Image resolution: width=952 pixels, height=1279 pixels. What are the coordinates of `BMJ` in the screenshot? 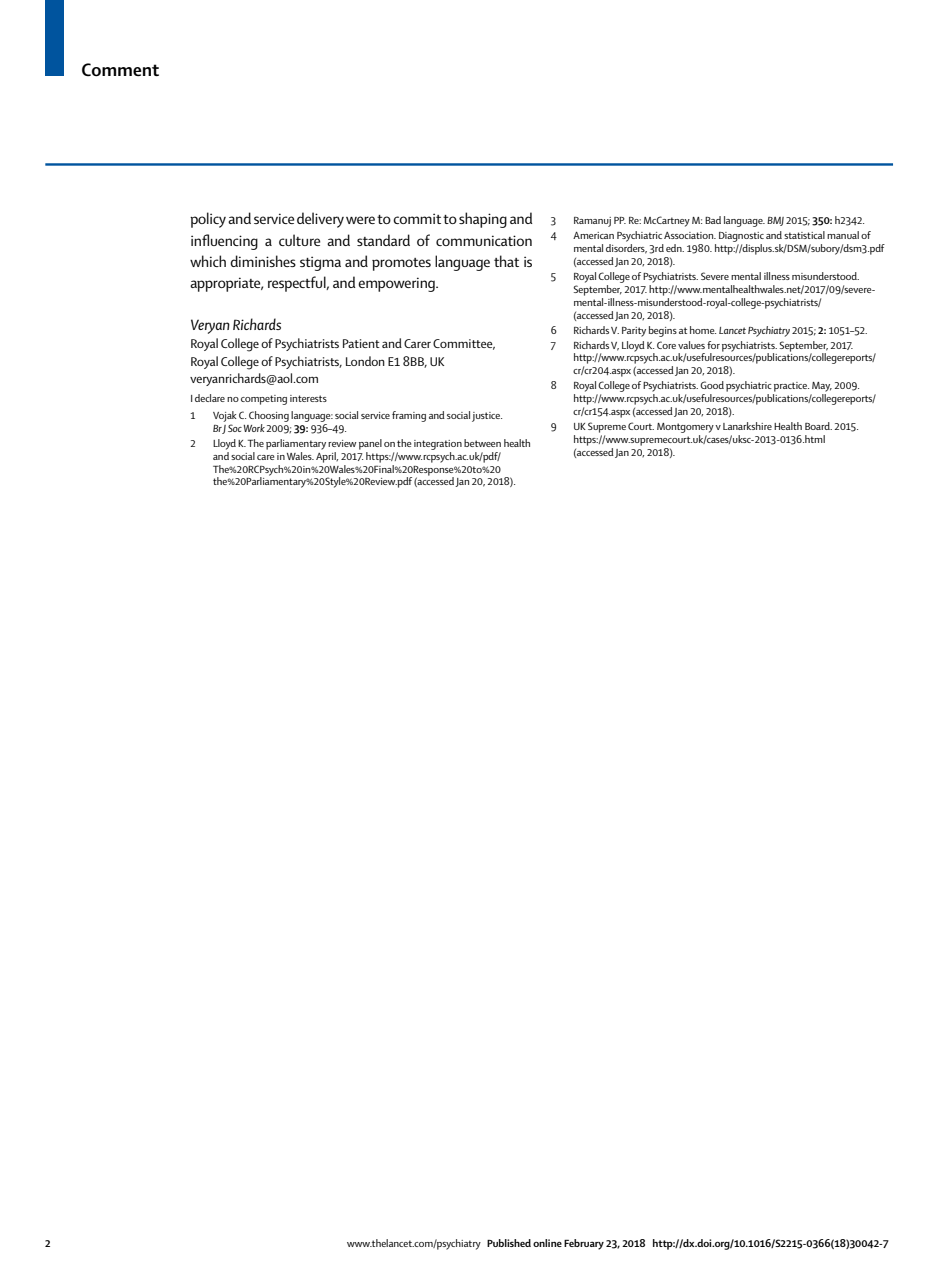 It's located at (775, 221).
